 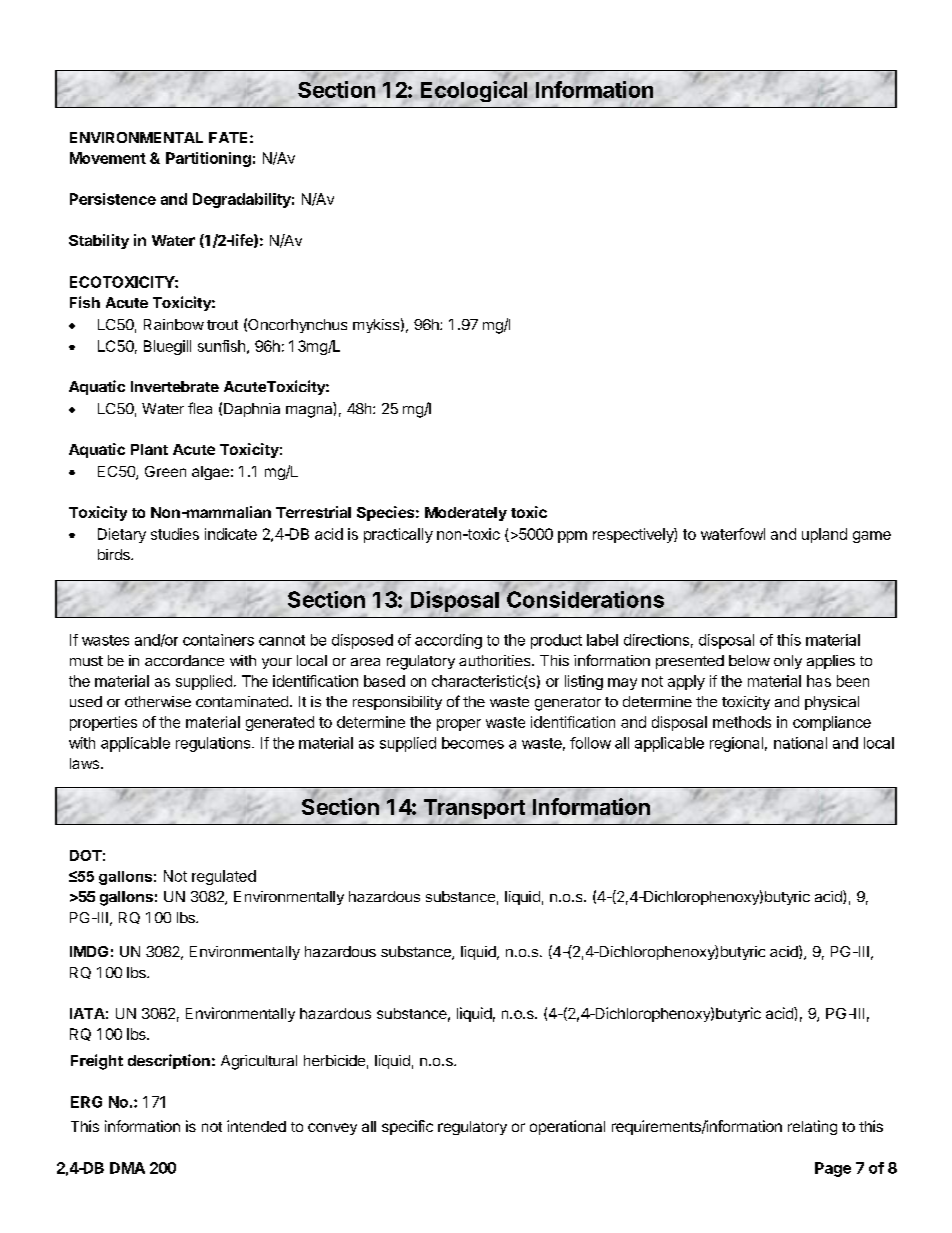 I want to click on DMA, so click(x=127, y=1168).
